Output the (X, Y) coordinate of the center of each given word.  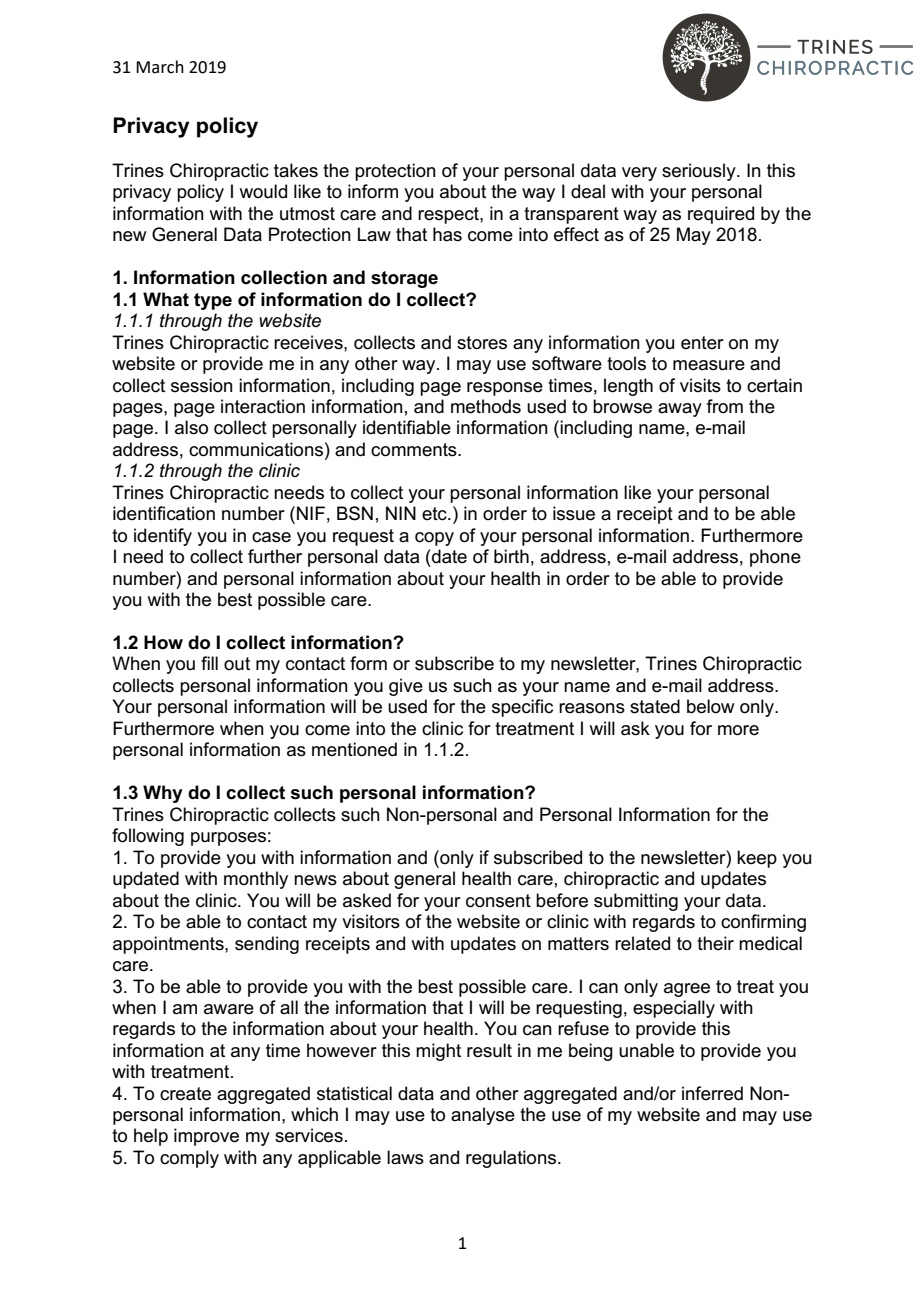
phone (775, 558)
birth (511, 556)
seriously (700, 172)
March (160, 67)
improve (206, 1137)
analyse (483, 1116)
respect (449, 215)
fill (209, 663)
